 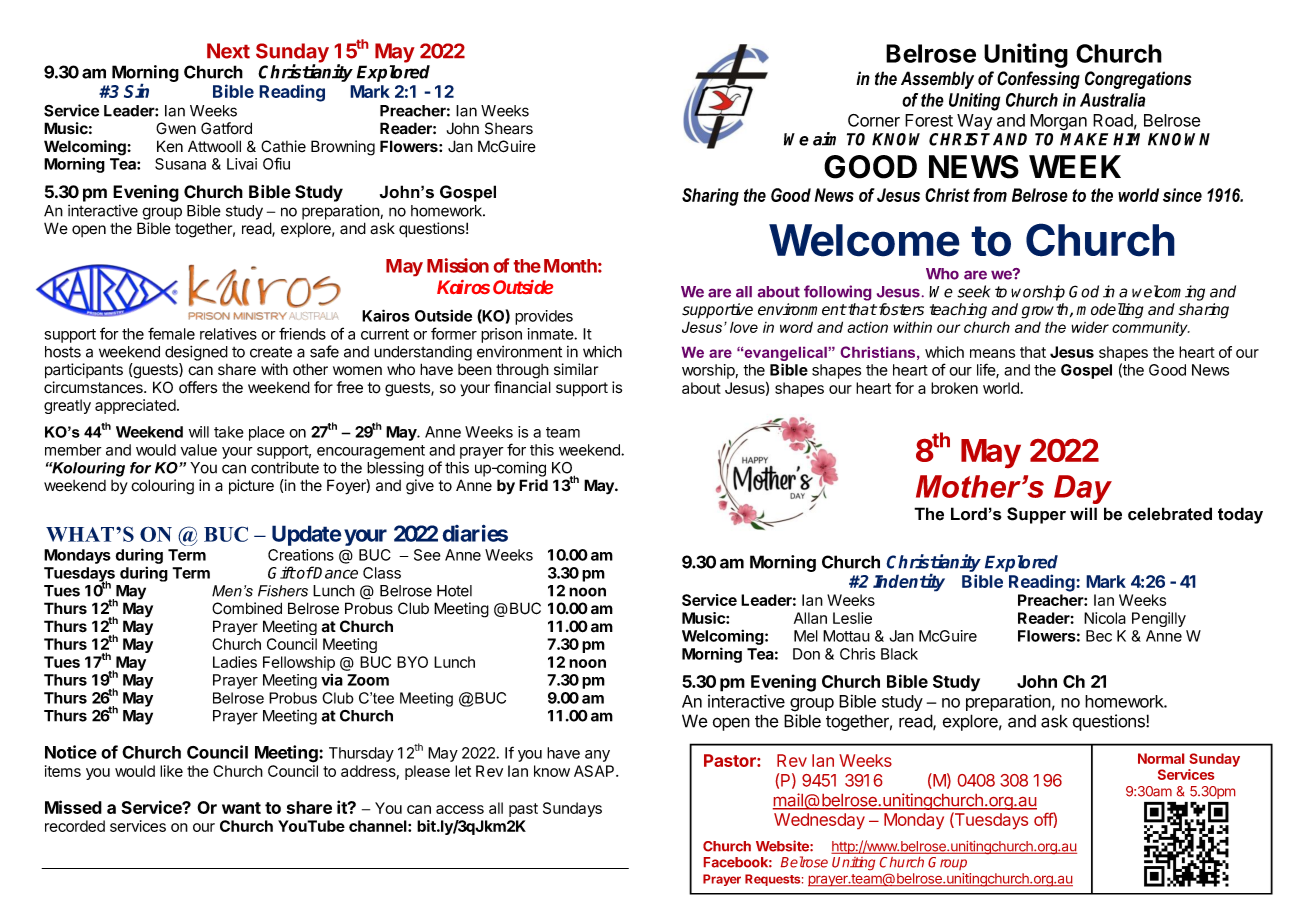 I want to click on love, so click(x=744, y=327).
